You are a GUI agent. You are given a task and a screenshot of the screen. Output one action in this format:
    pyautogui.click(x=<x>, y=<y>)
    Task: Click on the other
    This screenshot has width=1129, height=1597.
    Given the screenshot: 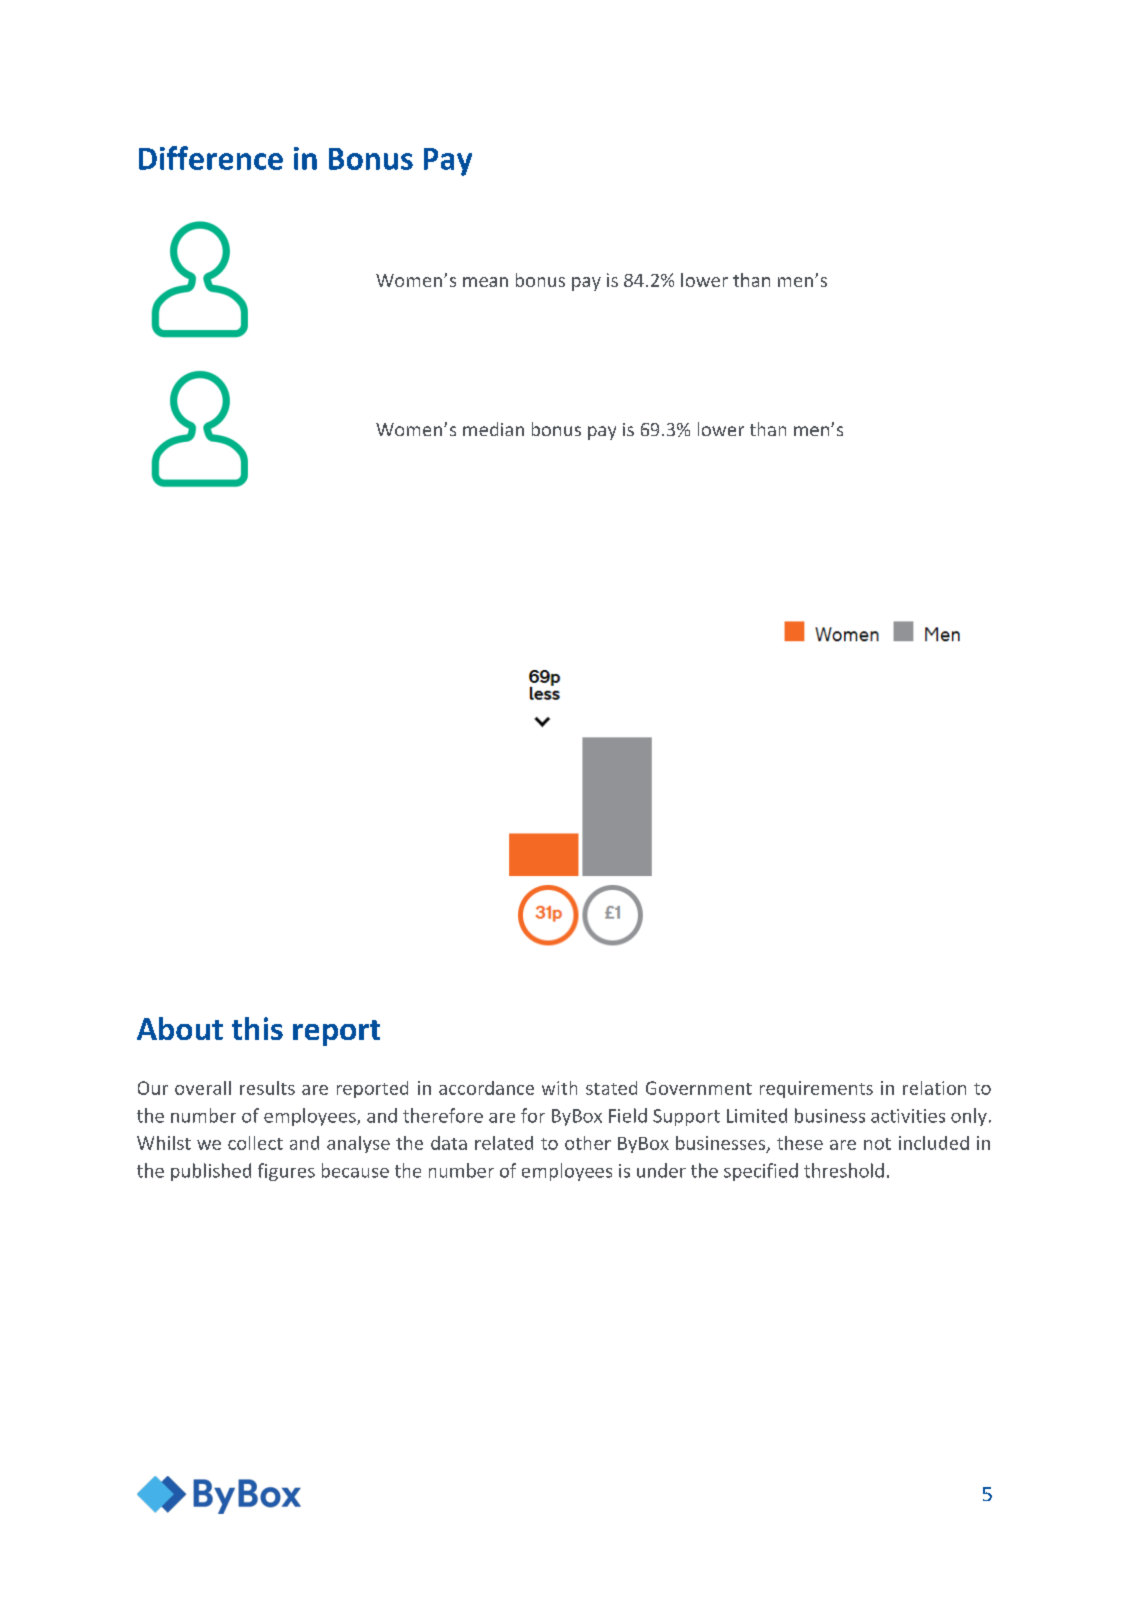 What is the action you would take?
    pyautogui.click(x=588, y=1143)
